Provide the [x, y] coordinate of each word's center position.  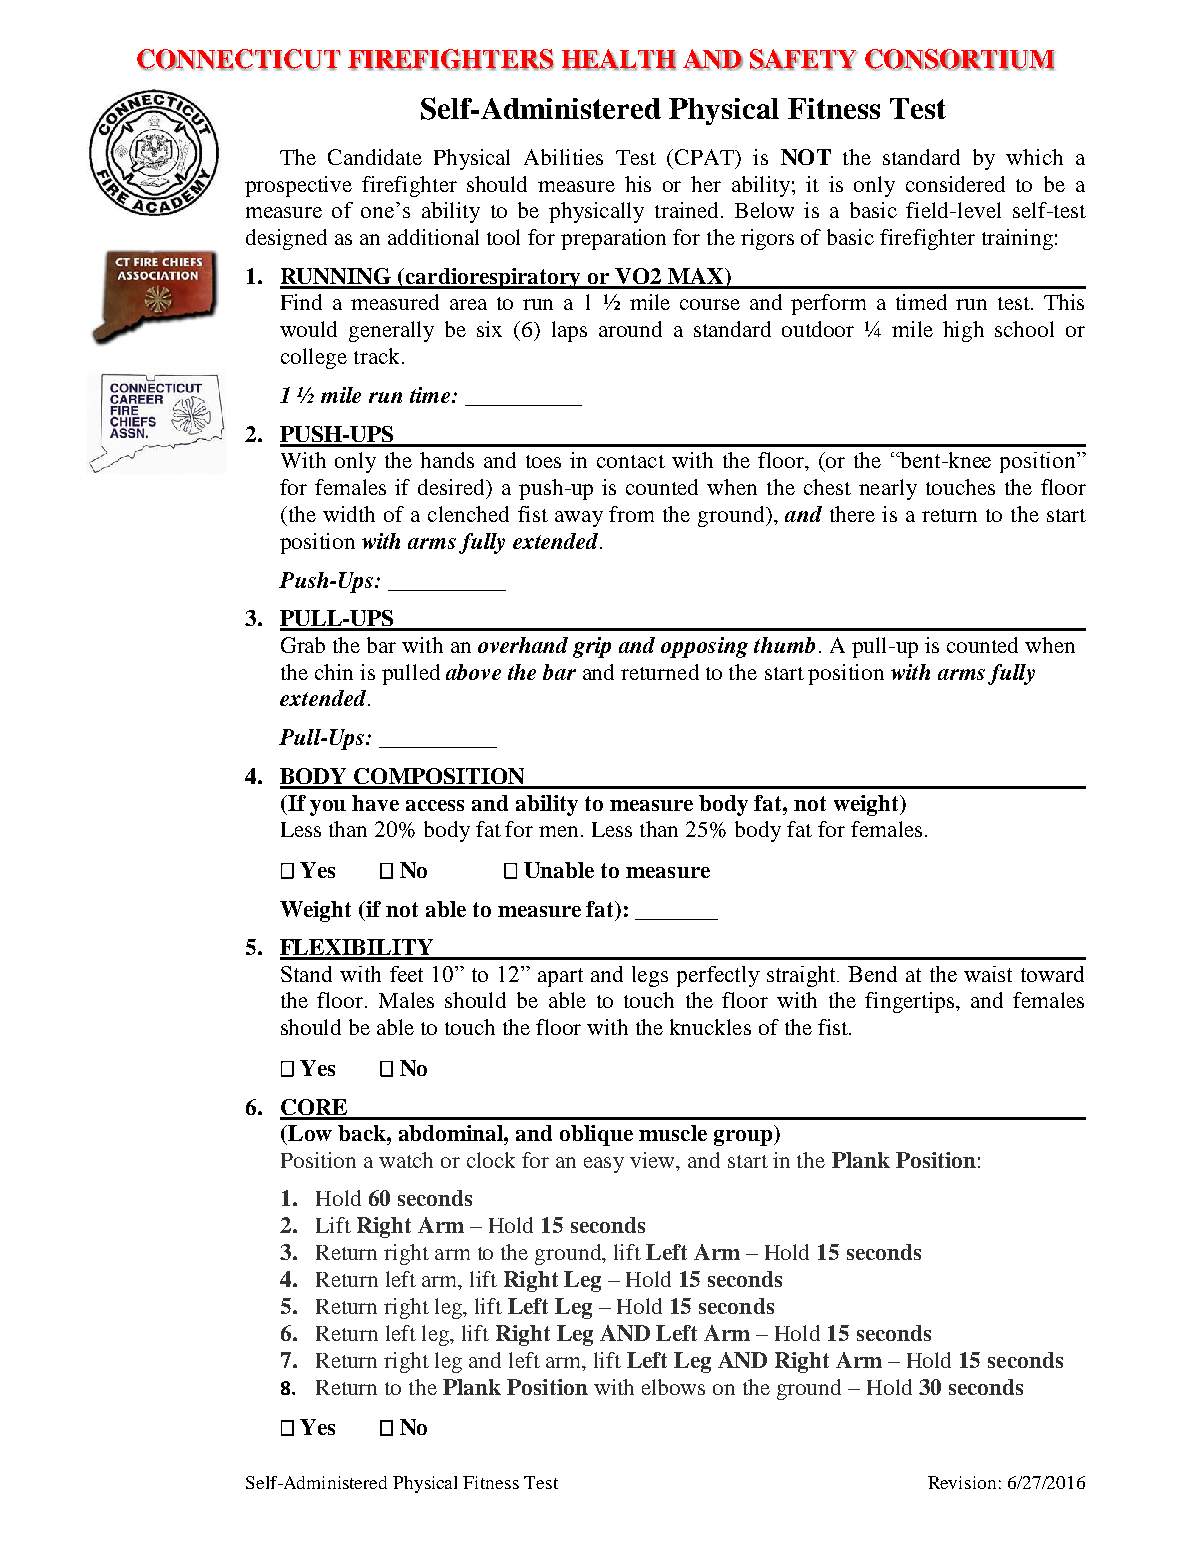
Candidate [375, 157]
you [328, 808]
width [349, 514]
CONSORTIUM [959, 60]
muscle [673, 1133]
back [363, 1133]
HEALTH [619, 60]
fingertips [909, 1002]
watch [406, 1160]
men [560, 831]
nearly [888, 489]
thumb [784, 645]
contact [631, 461]
